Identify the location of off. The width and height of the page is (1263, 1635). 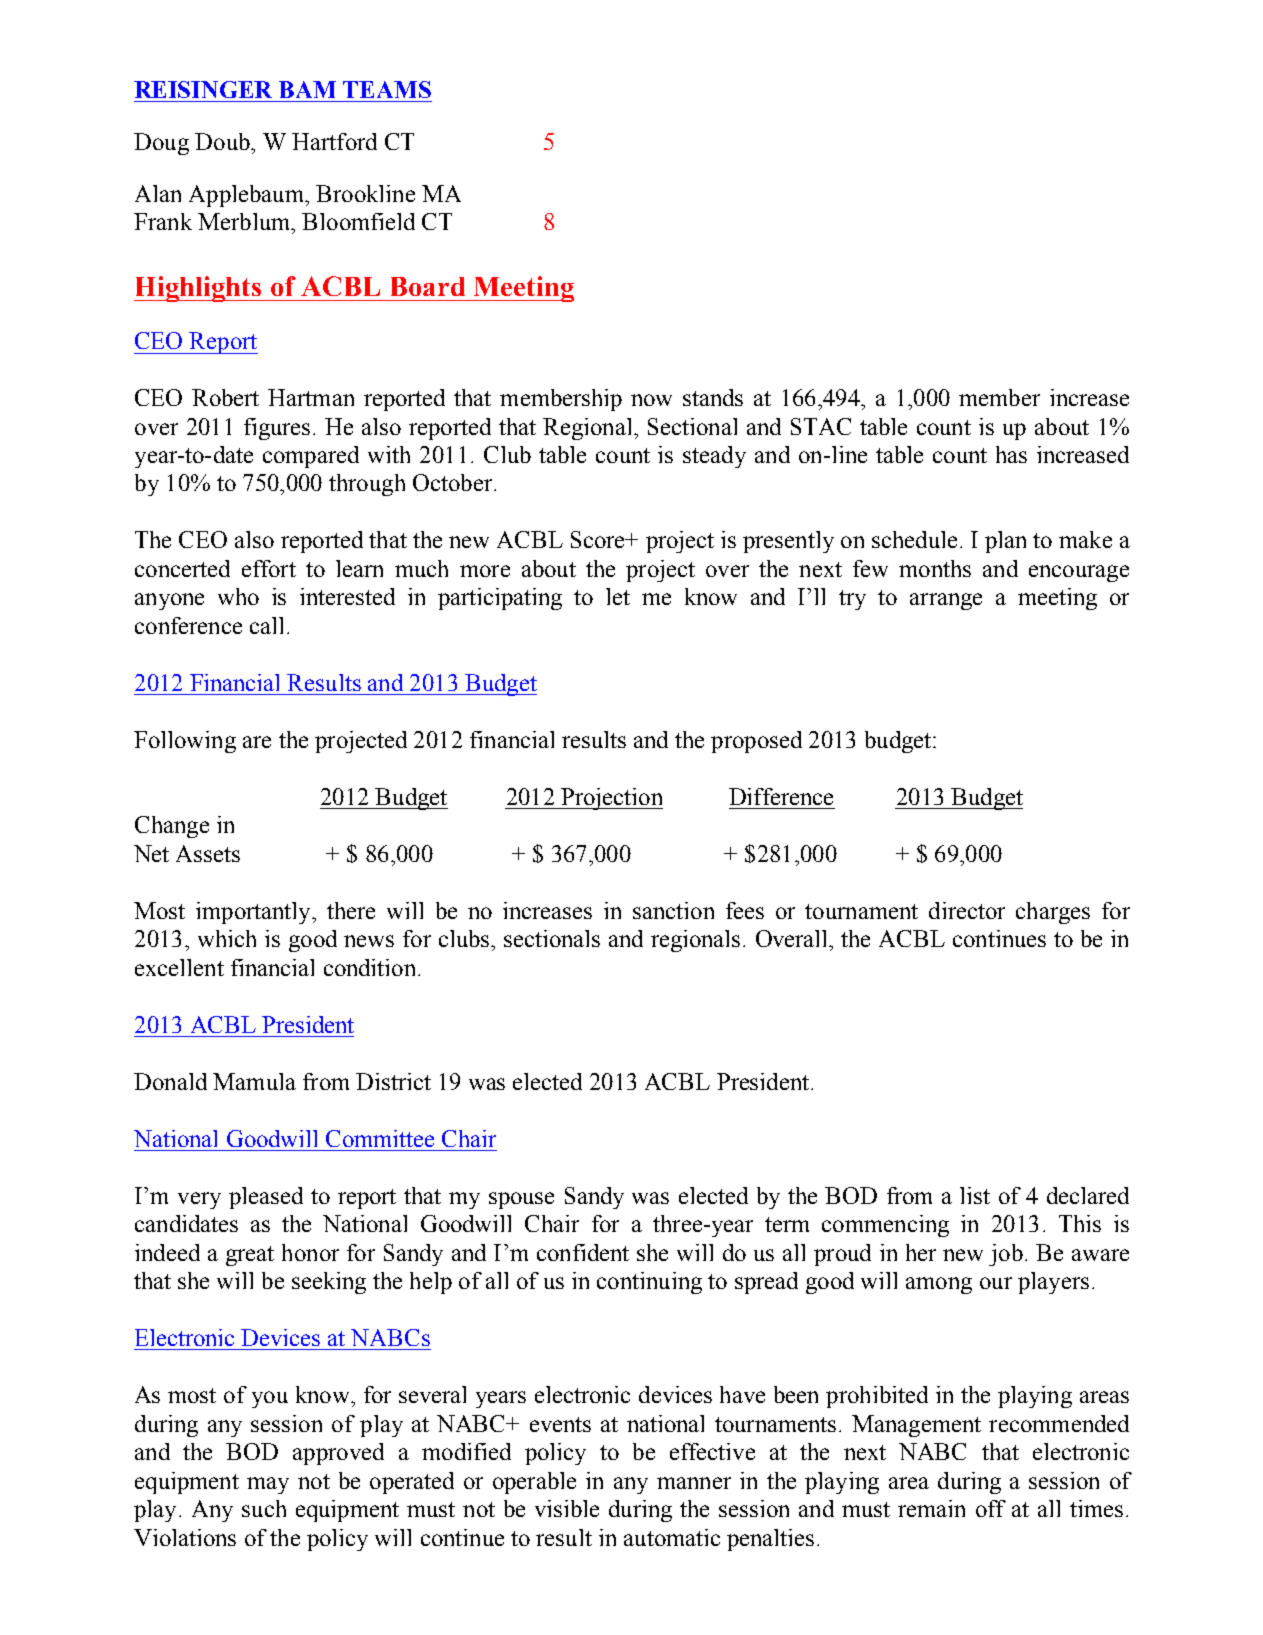
(991, 1508).
